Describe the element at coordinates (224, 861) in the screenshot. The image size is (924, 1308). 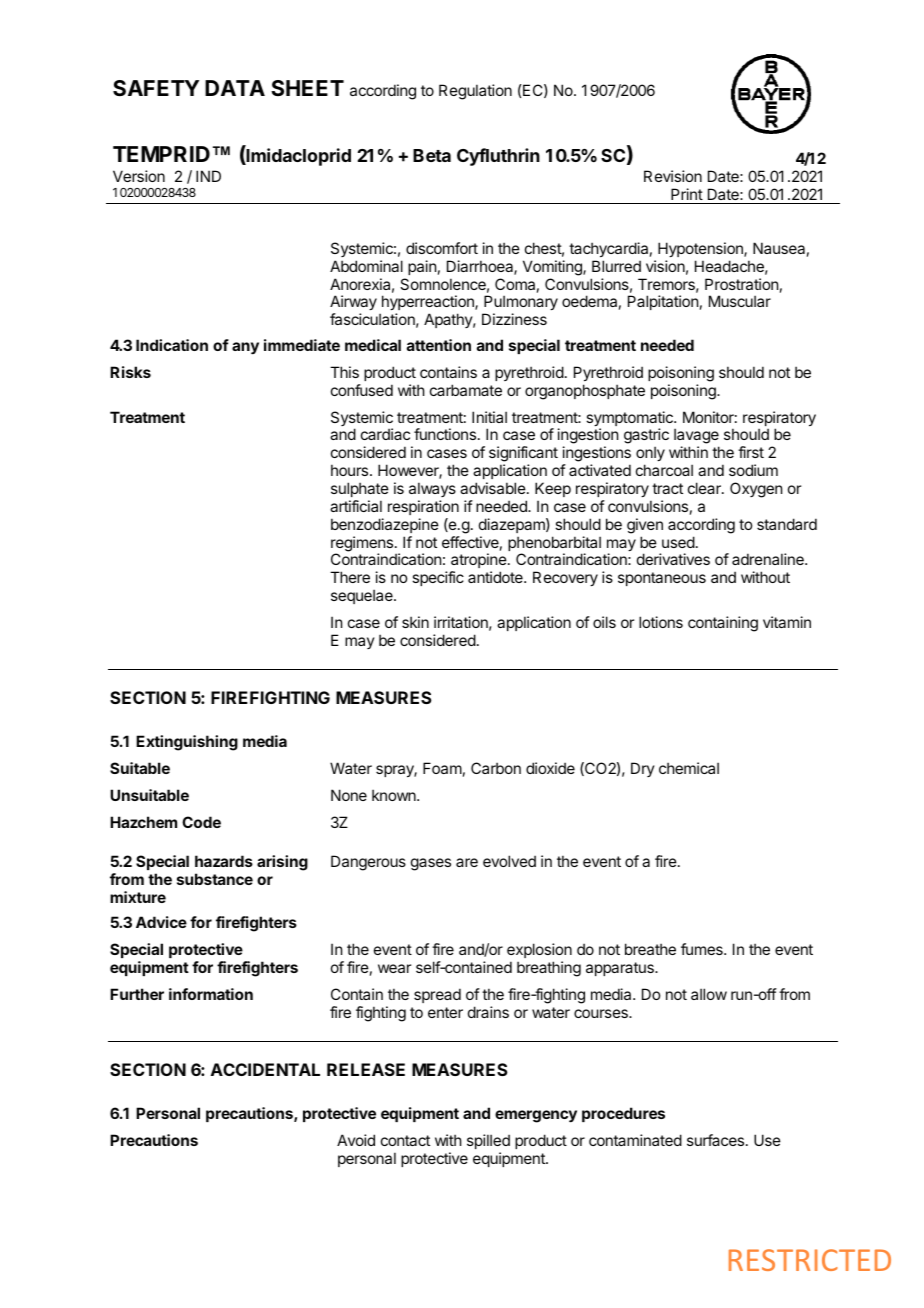
I see `hazards` at that location.
